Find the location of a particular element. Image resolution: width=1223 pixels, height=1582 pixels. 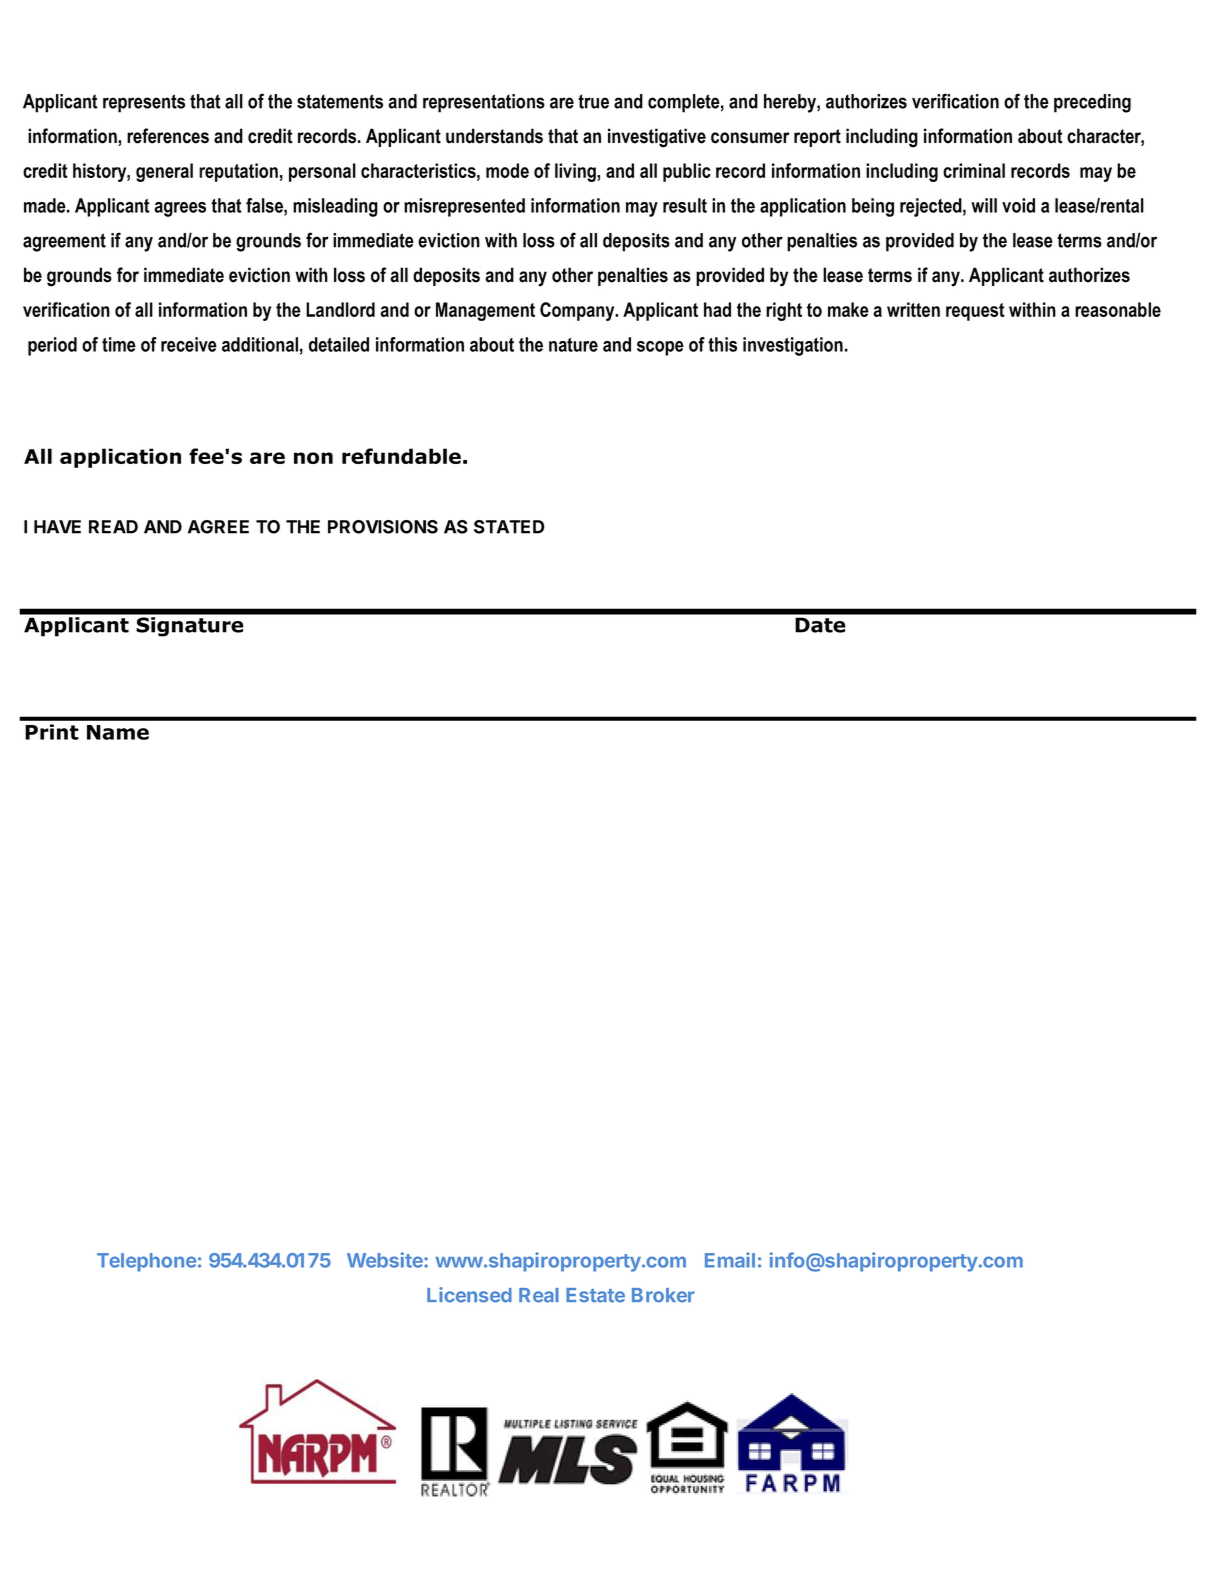

Email is located at coordinates (730, 1260).
